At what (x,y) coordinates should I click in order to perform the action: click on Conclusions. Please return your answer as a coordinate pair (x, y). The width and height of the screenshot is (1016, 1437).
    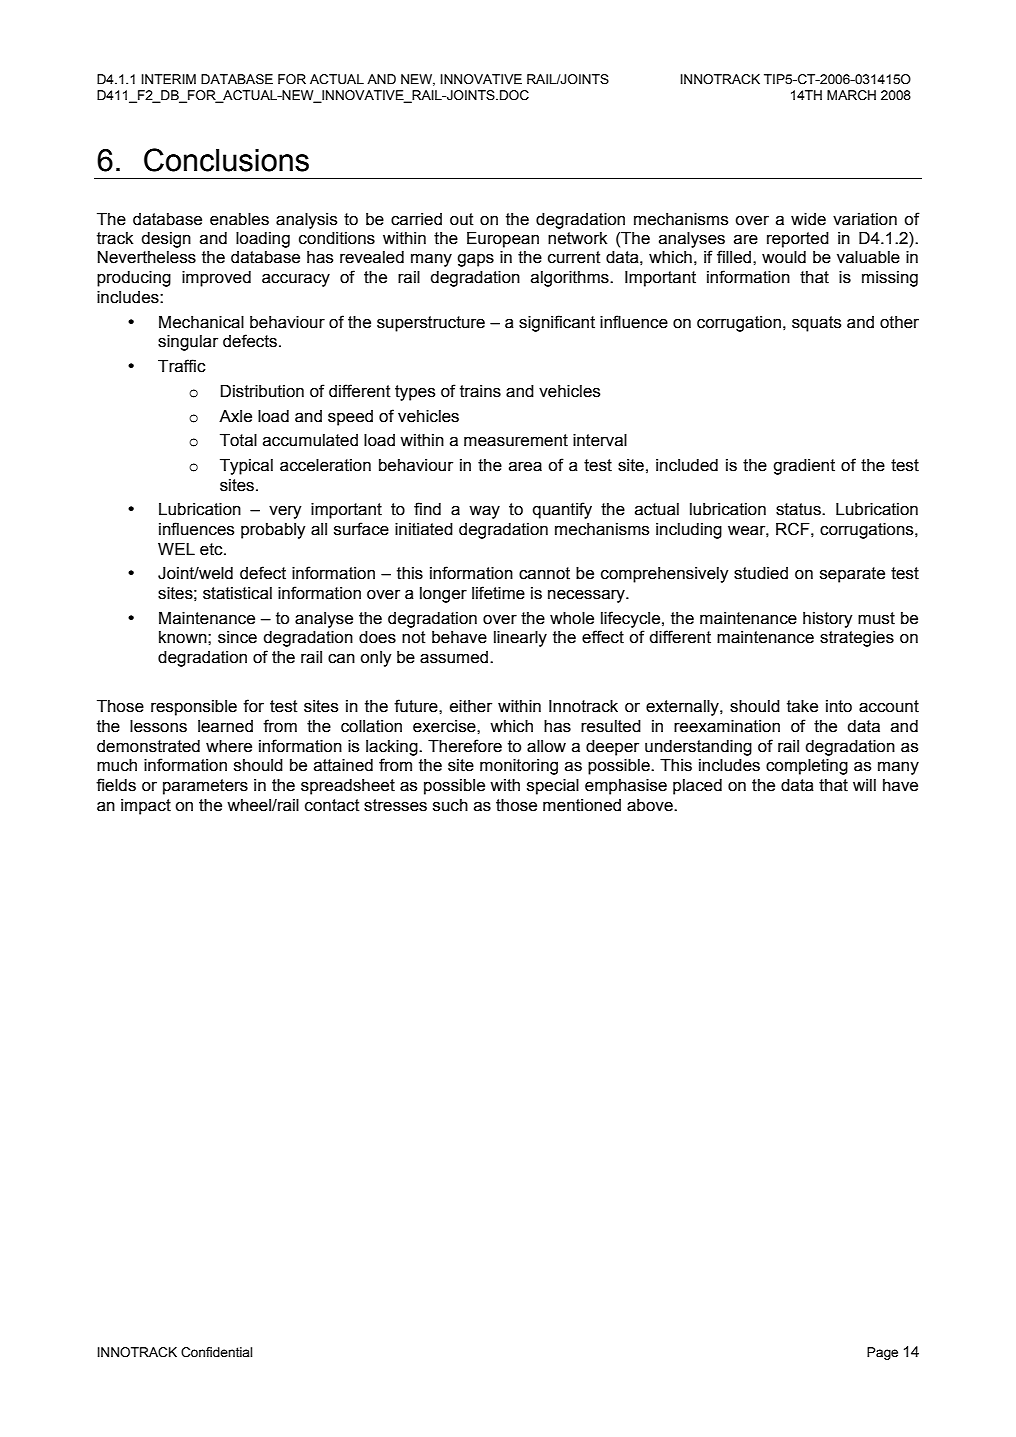
    Looking at the image, I should click on (226, 160).
